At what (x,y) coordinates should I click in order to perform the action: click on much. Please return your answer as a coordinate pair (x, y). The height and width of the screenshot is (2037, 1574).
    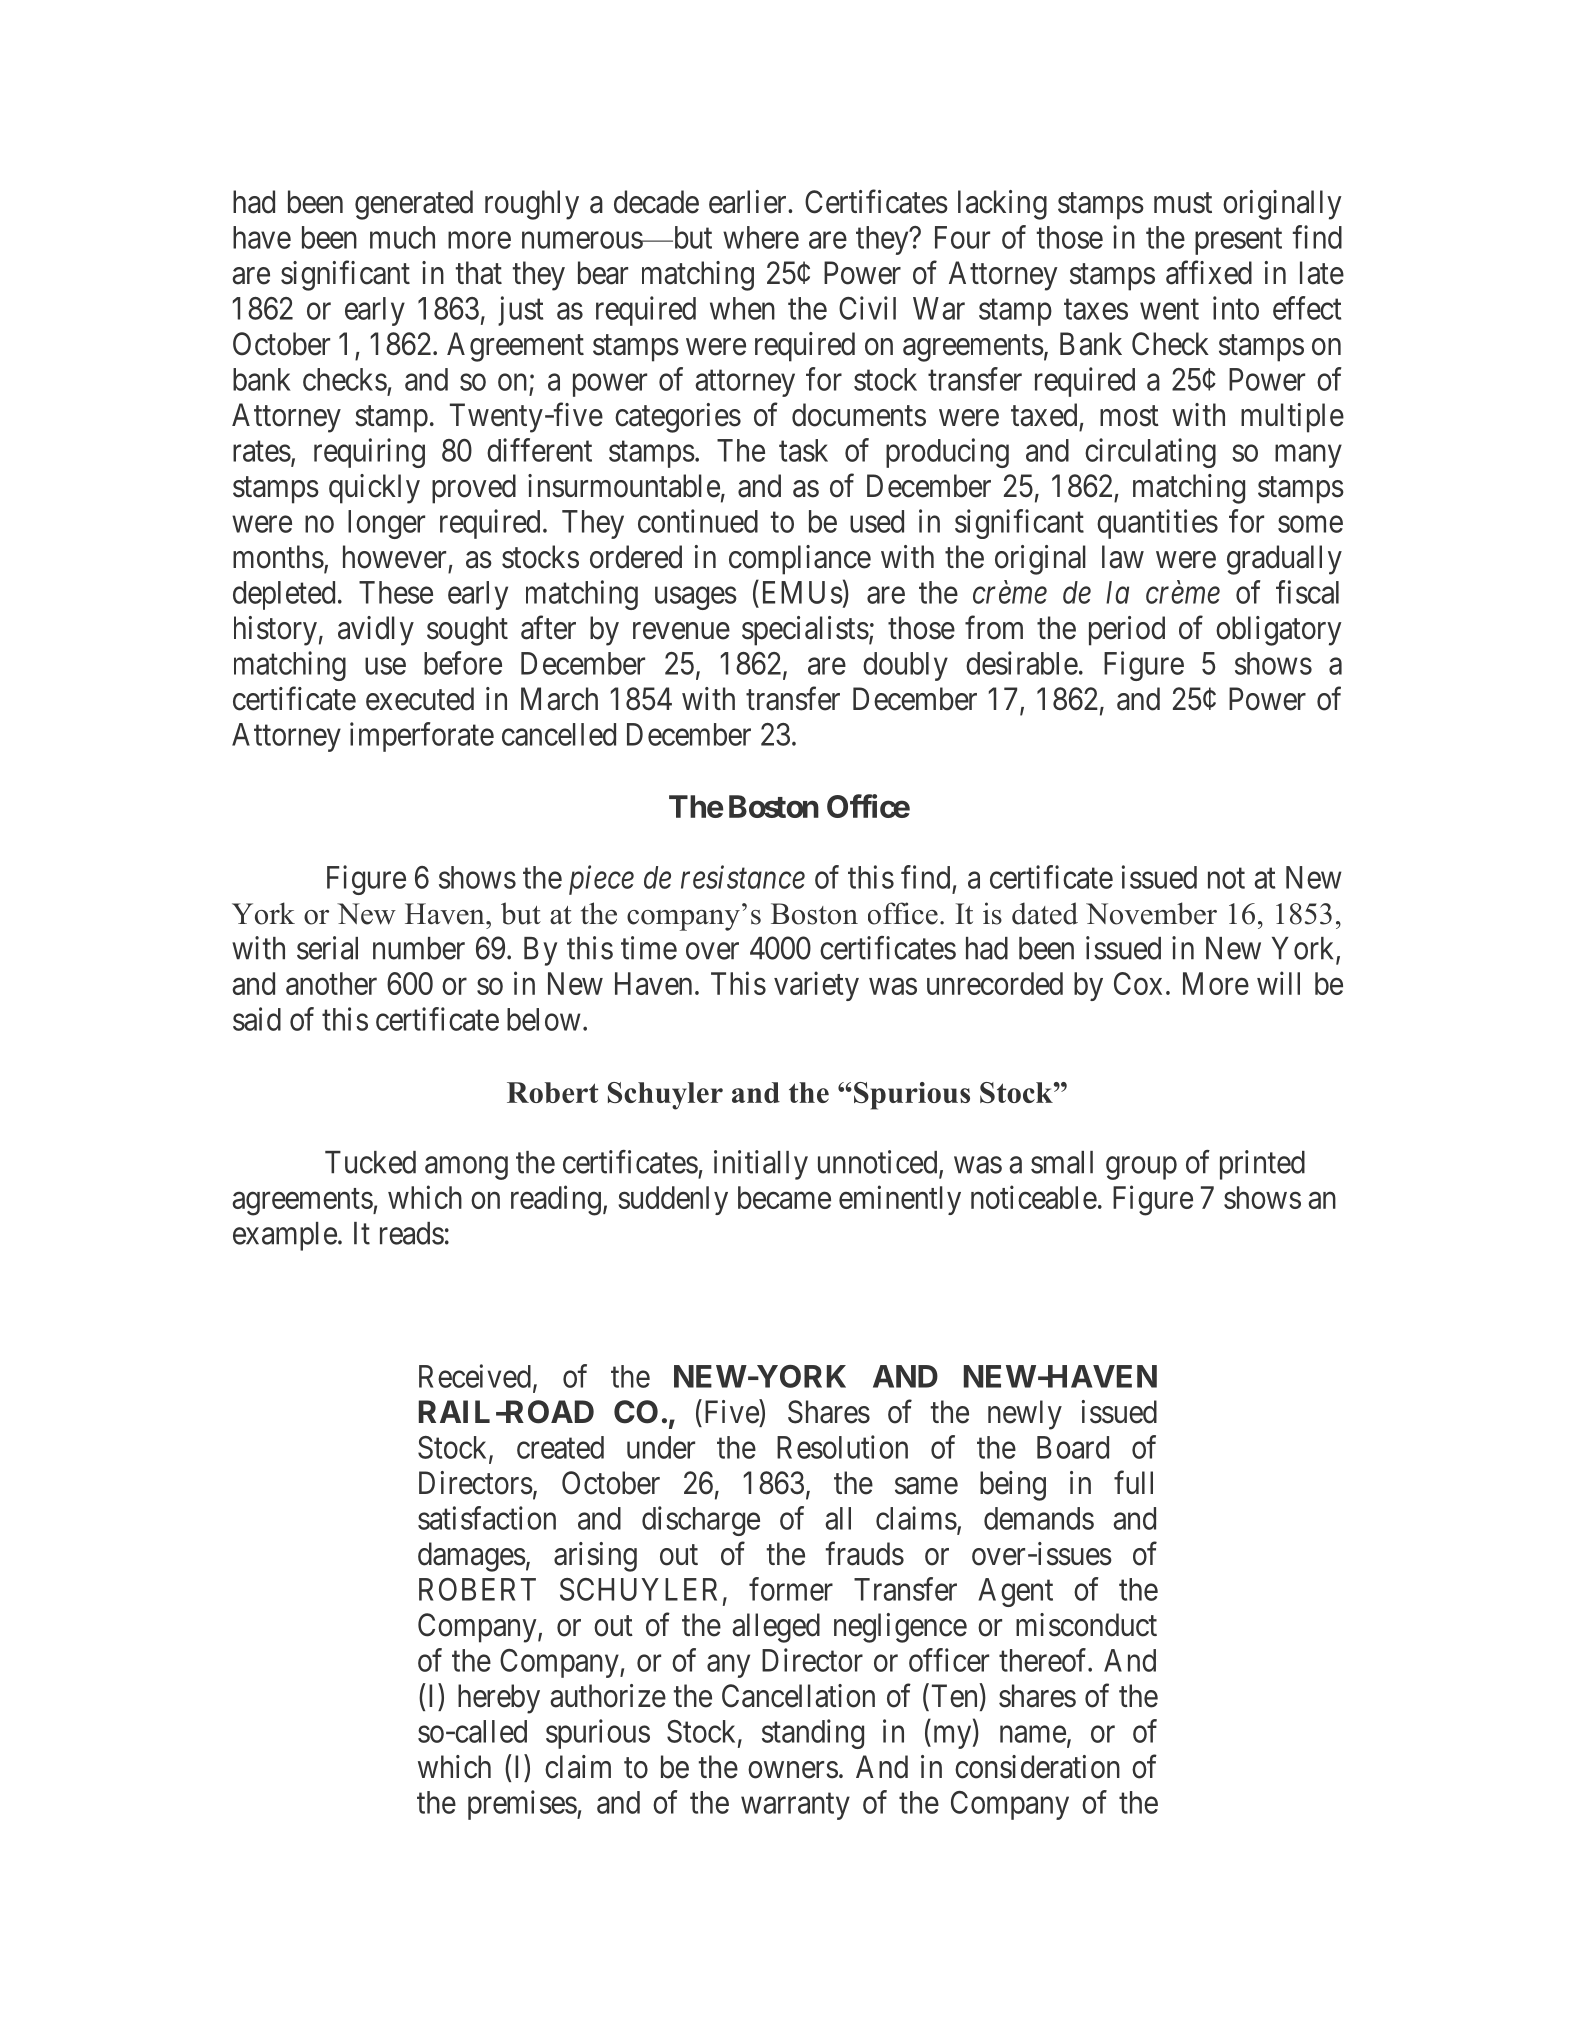
    Looking at the image, I should click on (402, 237).
